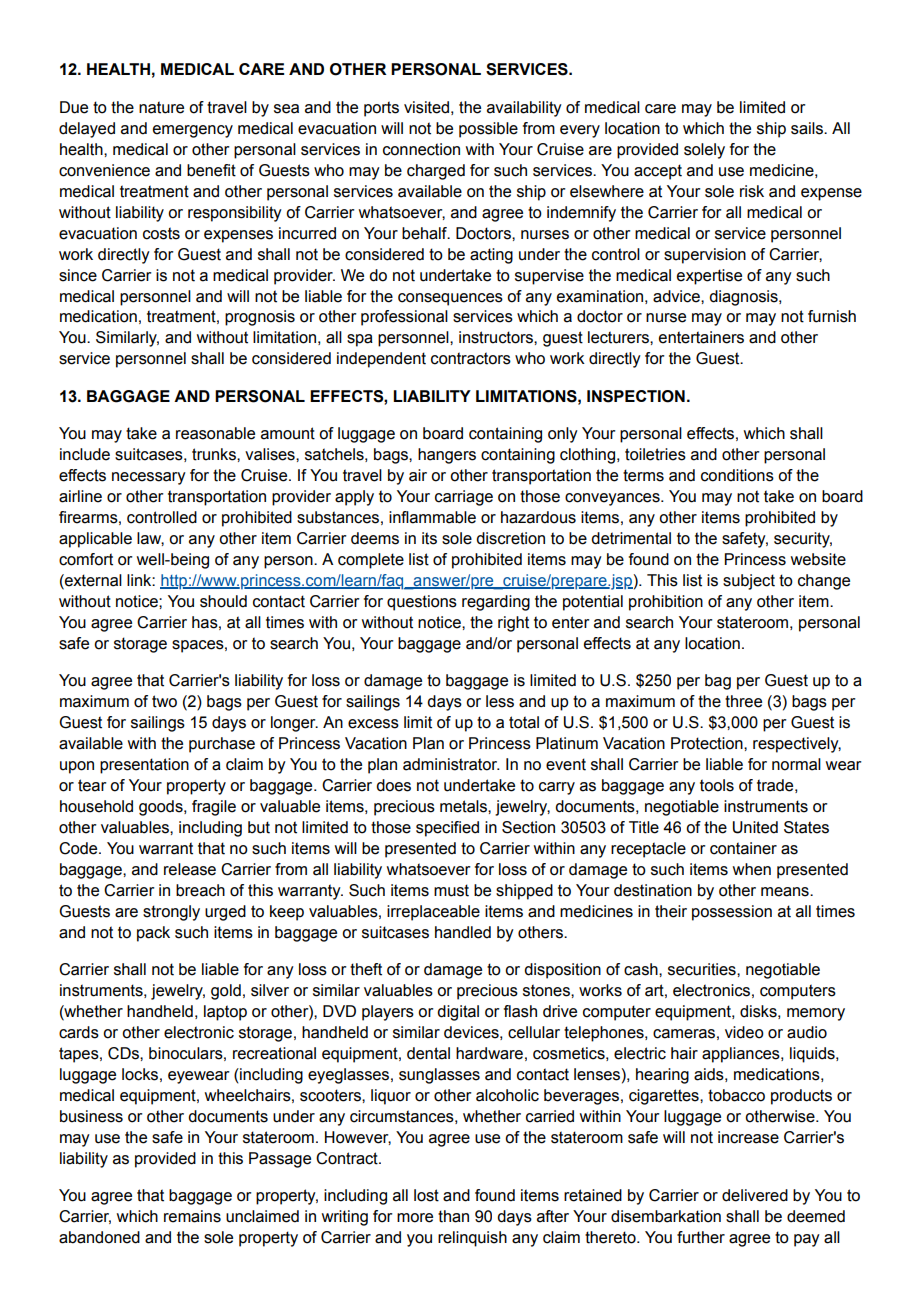 This page has height=1307, width=924. What do you see at coordinates (743, 701) in the page?
I see `three` at bounding box center [743, 701].
